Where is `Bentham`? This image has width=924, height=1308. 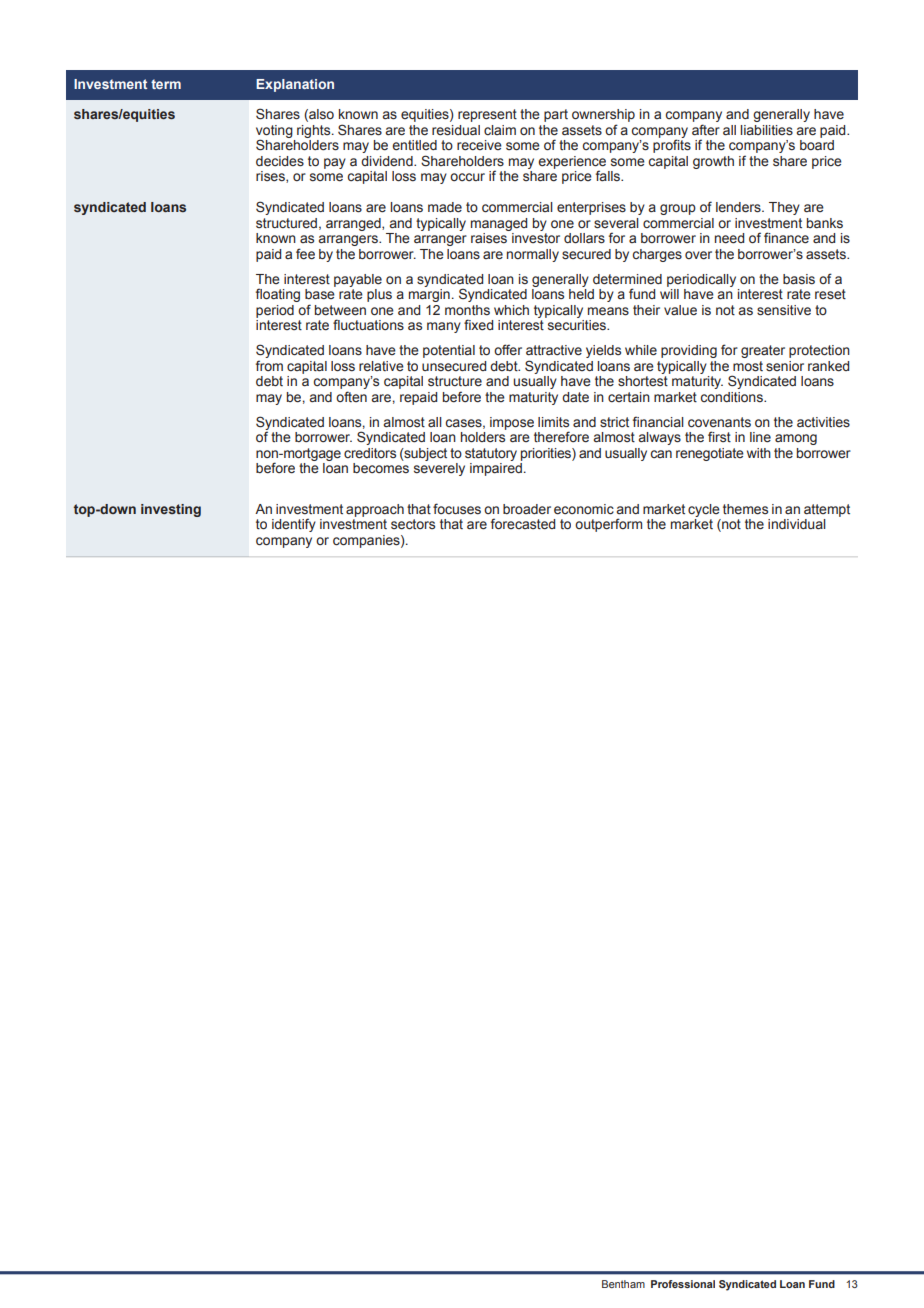 Bentham is located at coordinates (623, 1284).
